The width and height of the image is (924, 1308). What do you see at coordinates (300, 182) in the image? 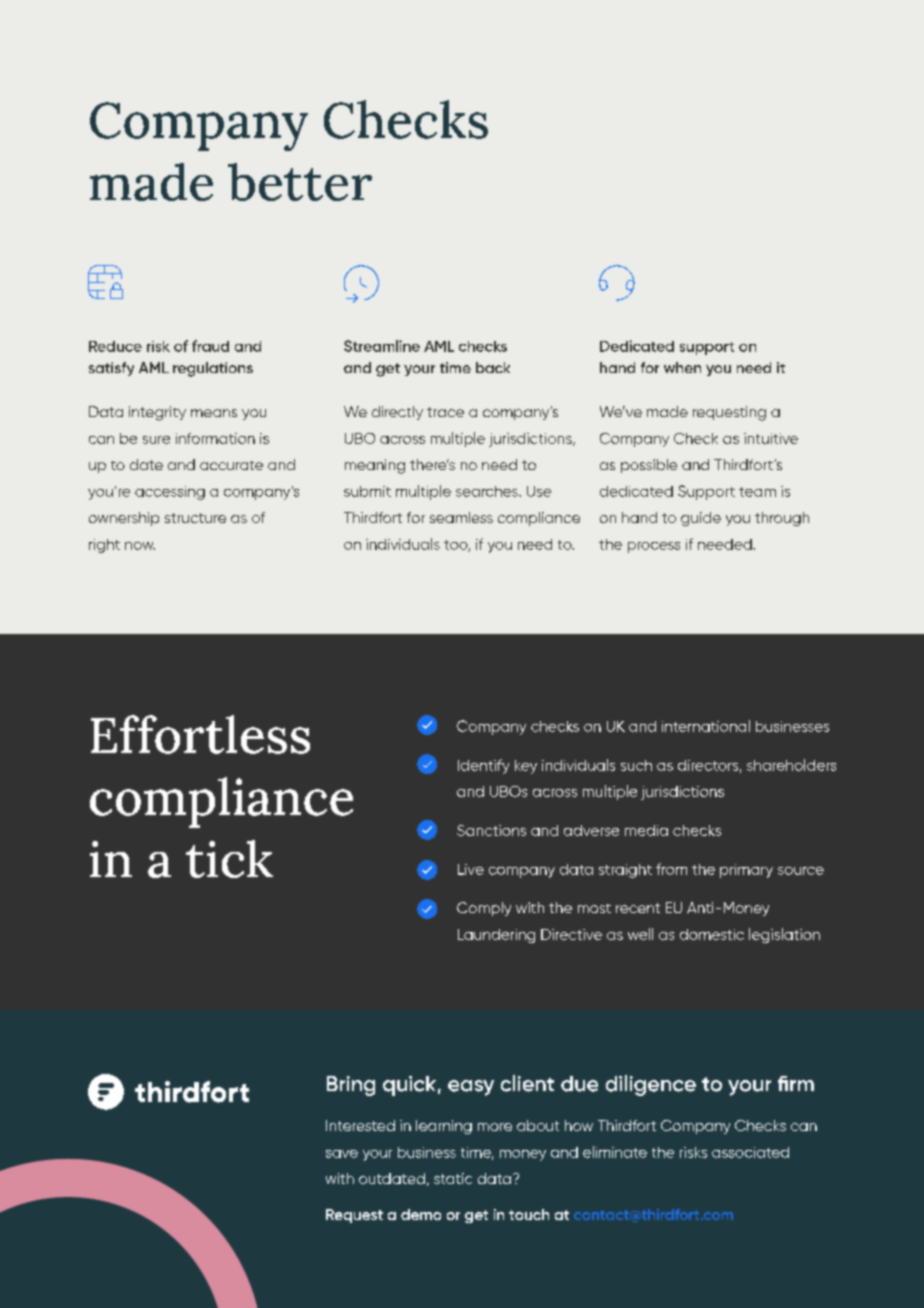
I see `better` at bounding box center [300, 182].
